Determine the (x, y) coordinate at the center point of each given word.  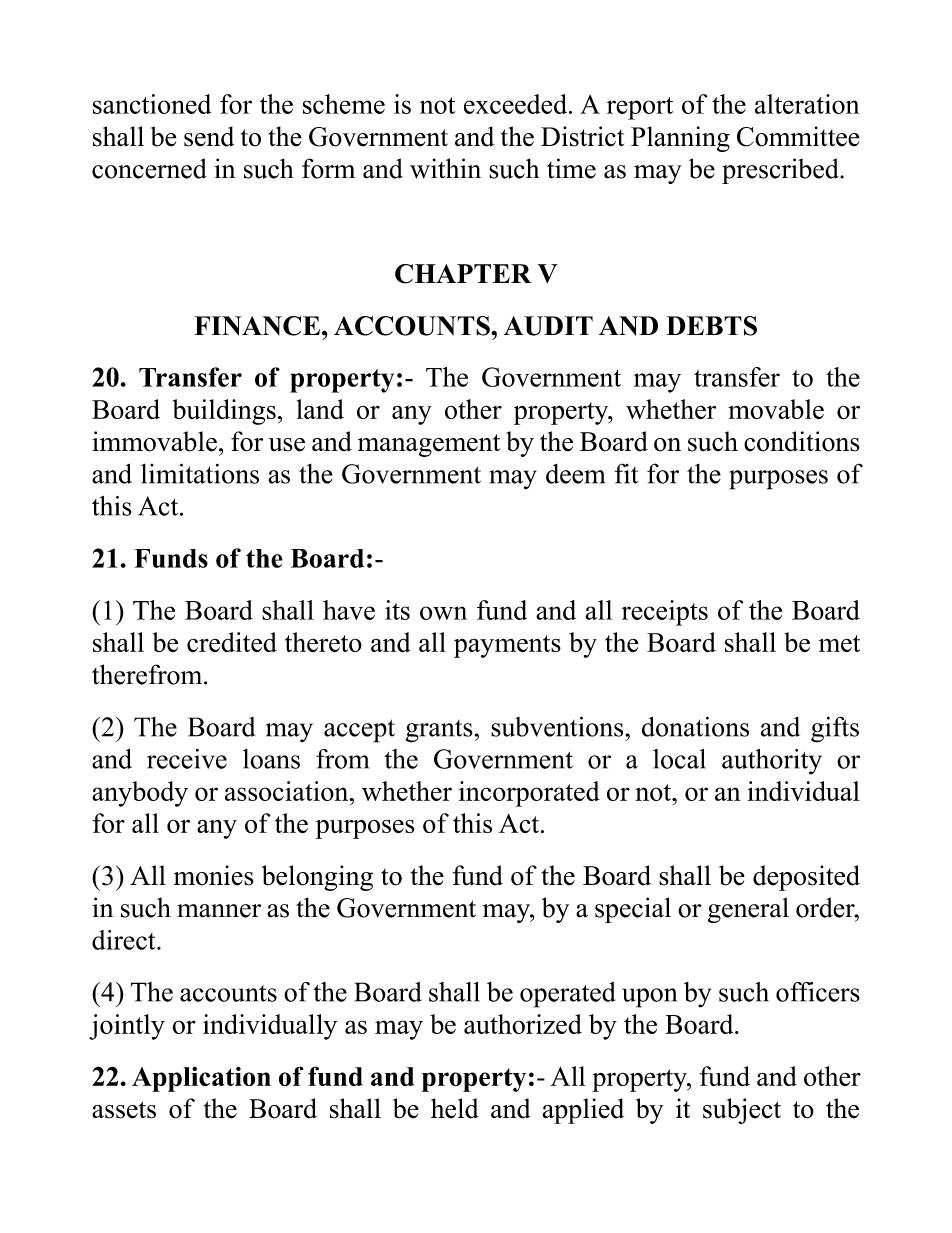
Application (201, 1079)
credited (232, 642)
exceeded (517, 104)
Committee (798, 136)
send (209, 136)
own (443, 613)
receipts (664, 613)
